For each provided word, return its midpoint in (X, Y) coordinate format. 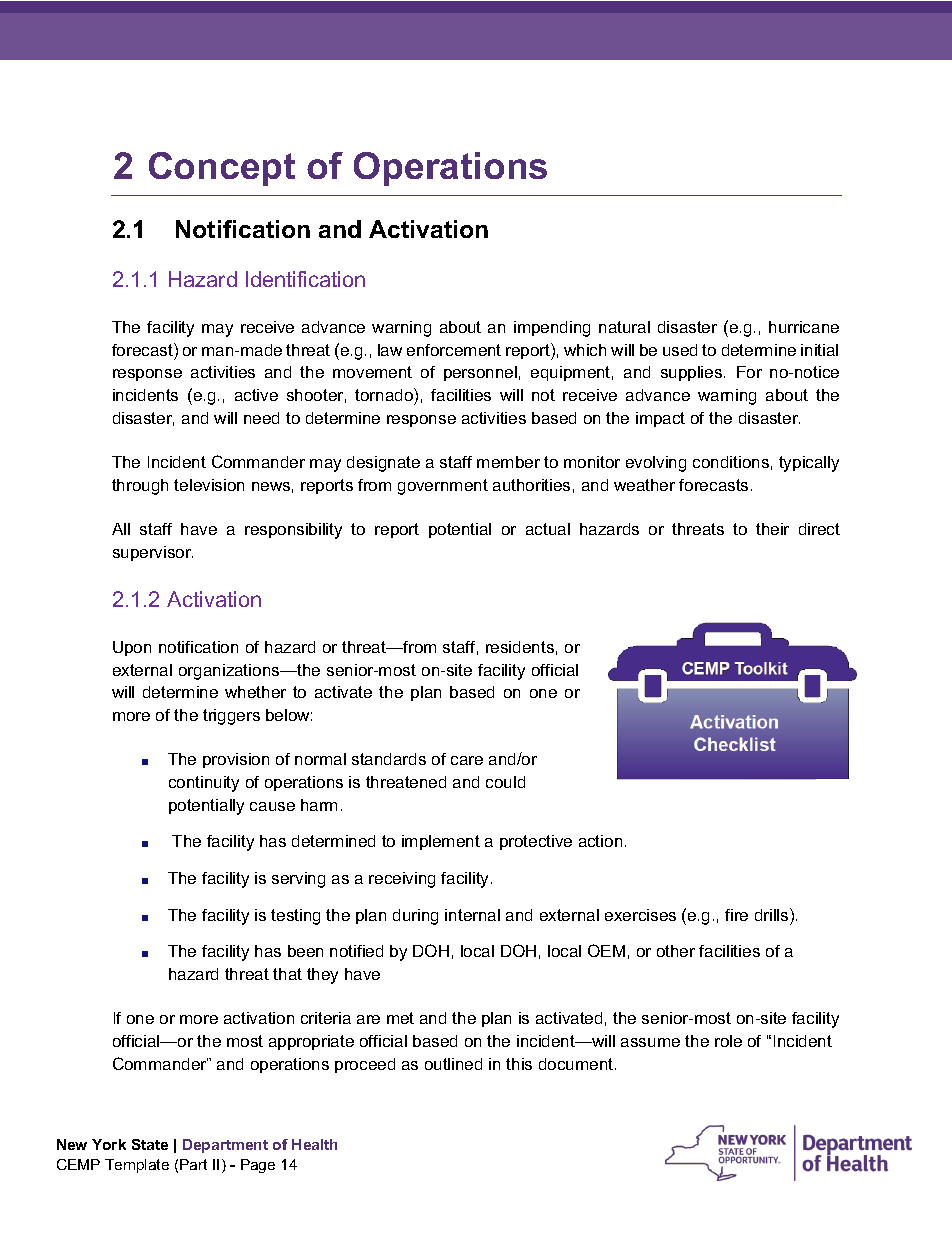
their (772, 529)
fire (736, 915)
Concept (222, 169)
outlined (453, 1064)
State (150, 1144)
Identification (305, 279)
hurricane (804, 327)
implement (441, 842)
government (443, 487)
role (728, 1041)
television (209, 485)
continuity (204, 784)
